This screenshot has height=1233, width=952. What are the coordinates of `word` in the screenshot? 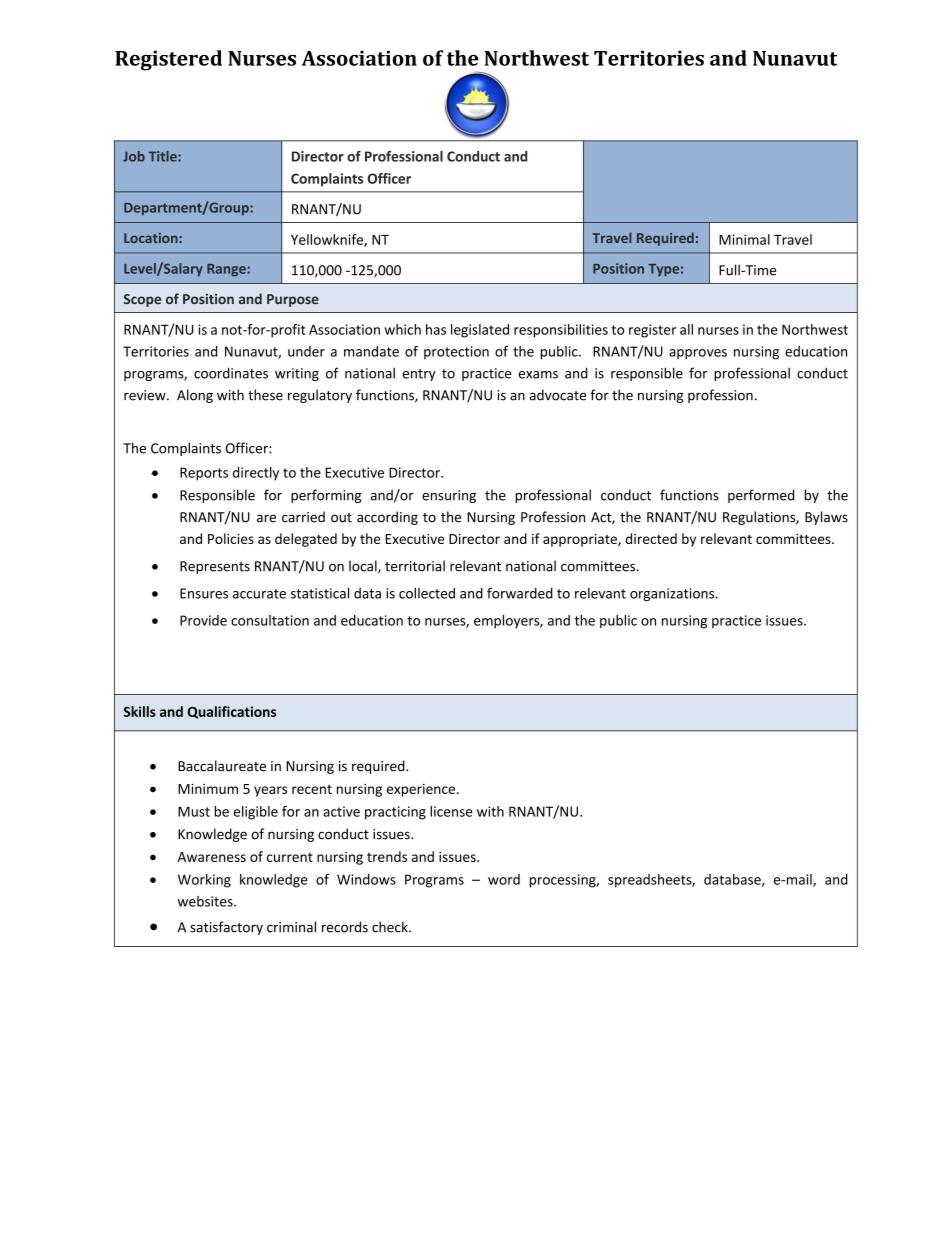 It's located at (504, 879).
